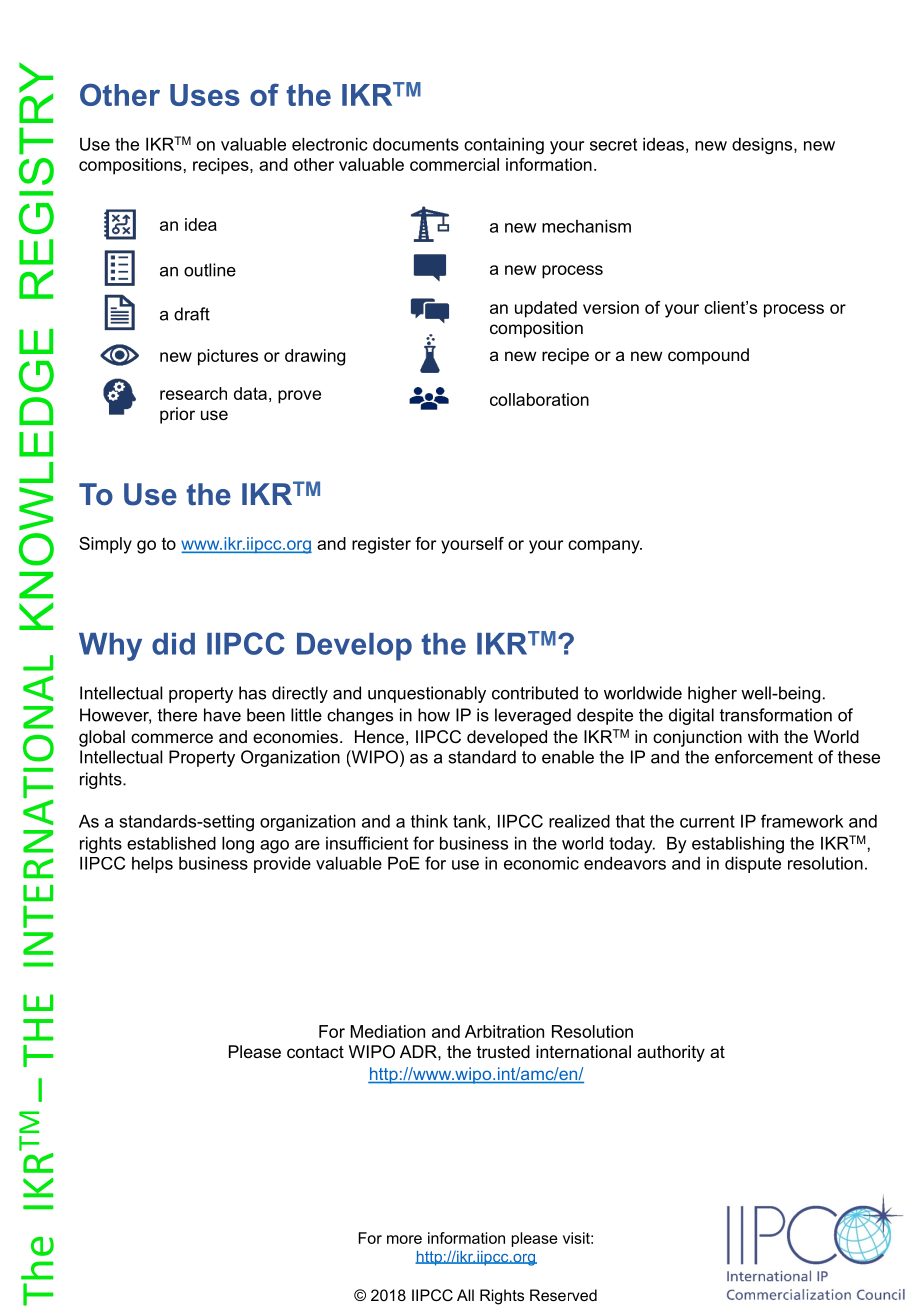  Describe the element at coordinates (671, 1053) in the screenshot. I see `authority` at that location.
